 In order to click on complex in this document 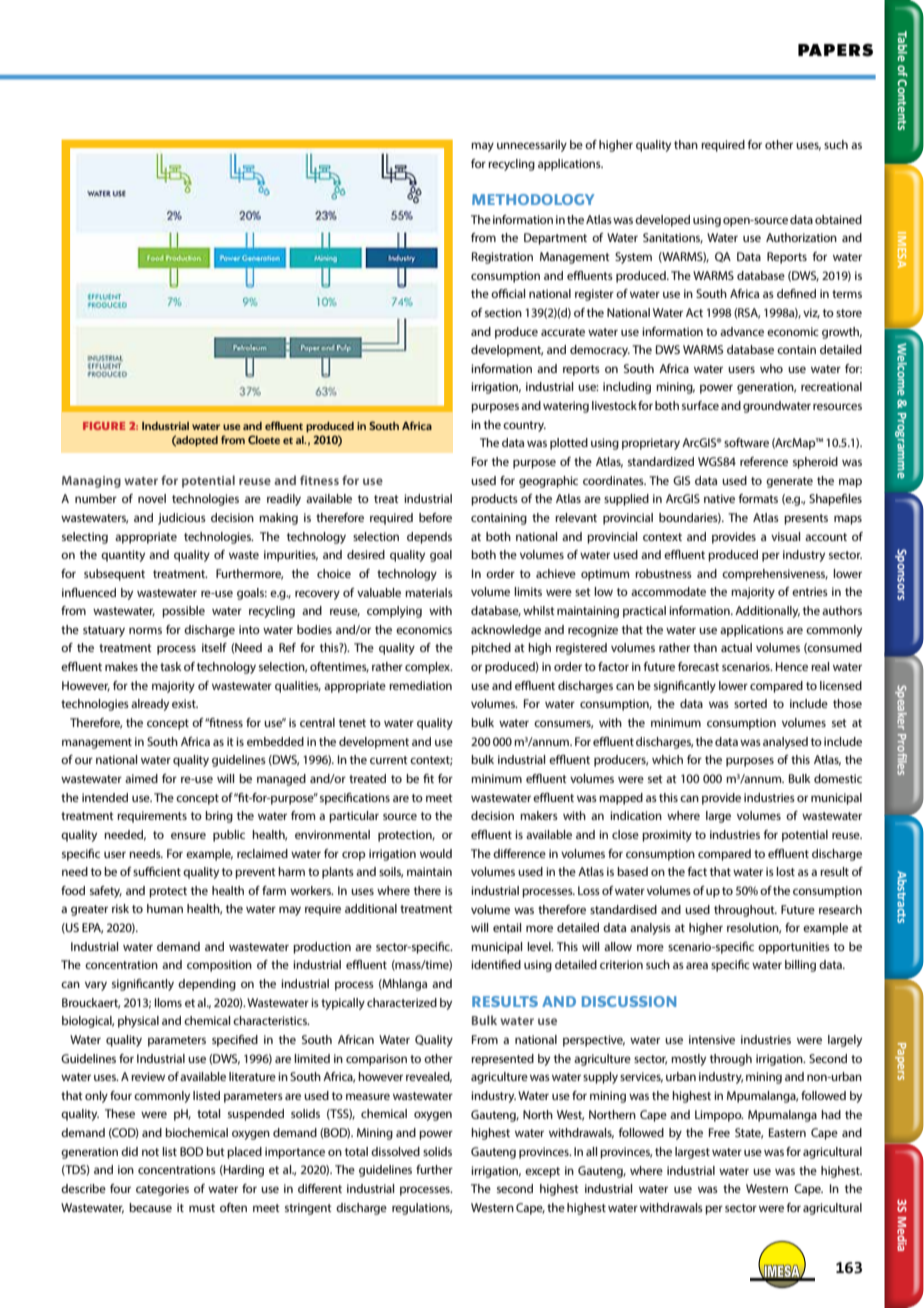, I will do `click(428, 668)`.
